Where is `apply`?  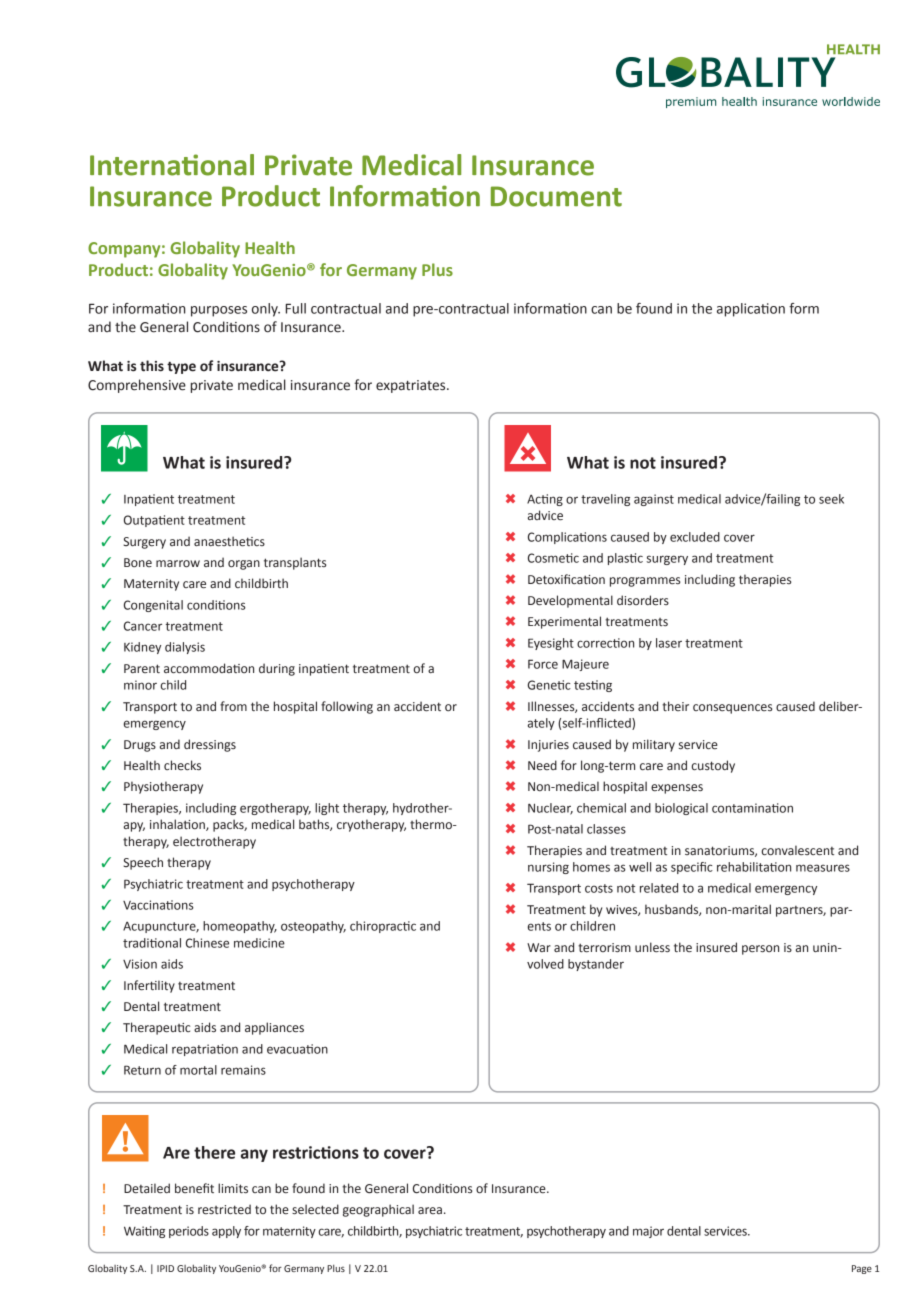 apply is located at coordinates (226, 1232).
